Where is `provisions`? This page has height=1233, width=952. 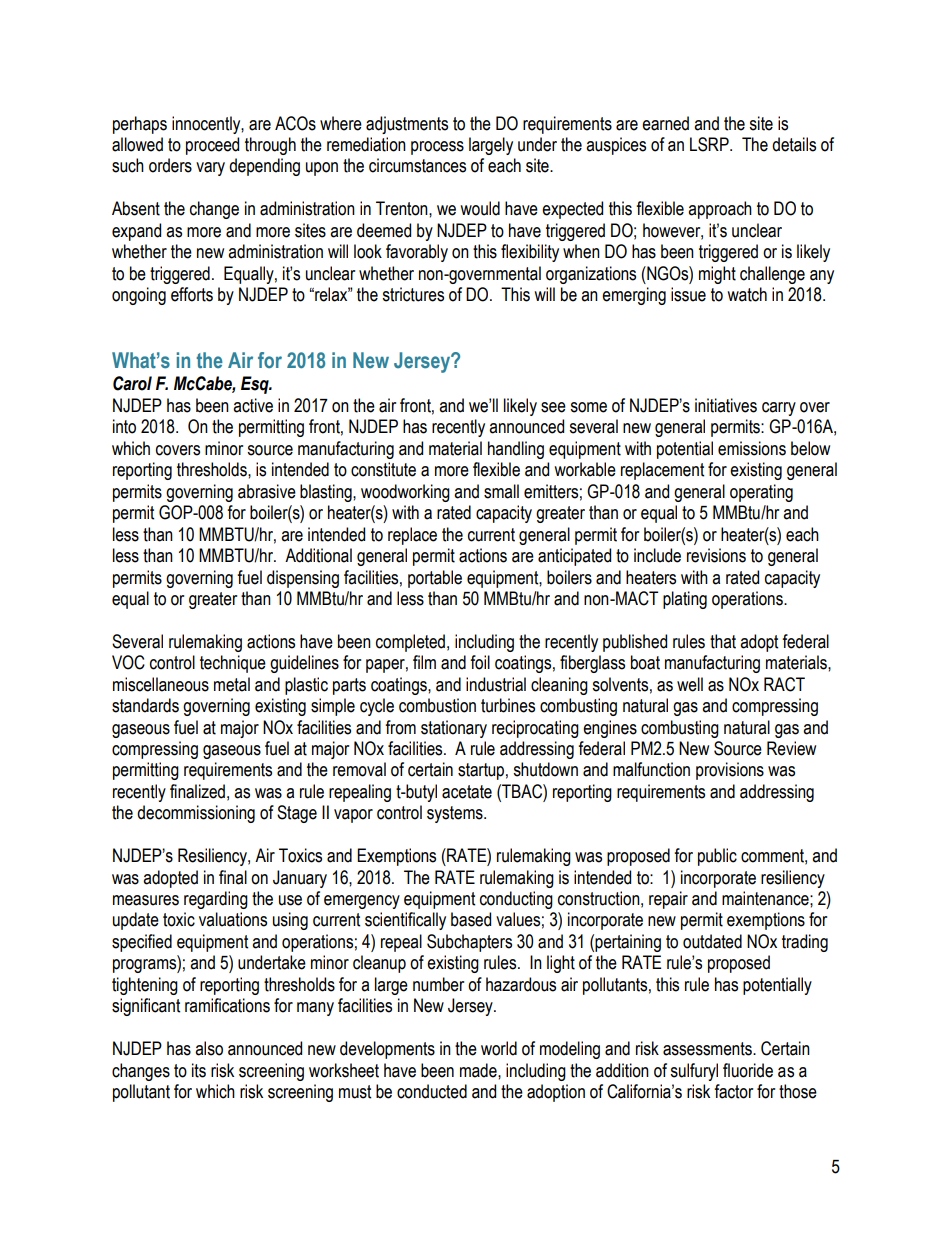 provisions is located at coordinates (730, 771).
